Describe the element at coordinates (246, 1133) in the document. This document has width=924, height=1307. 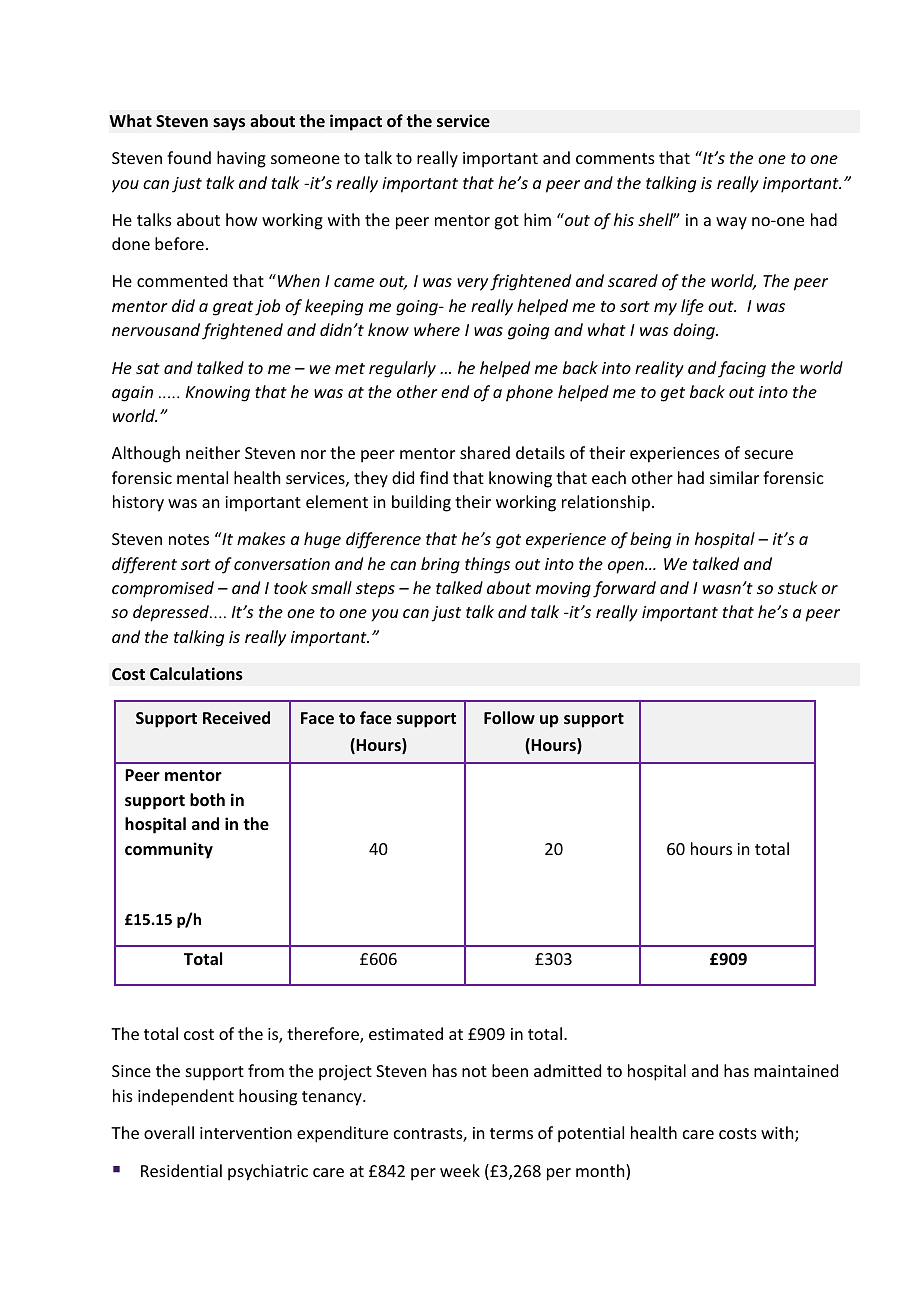
I see `intervention` at that location.
